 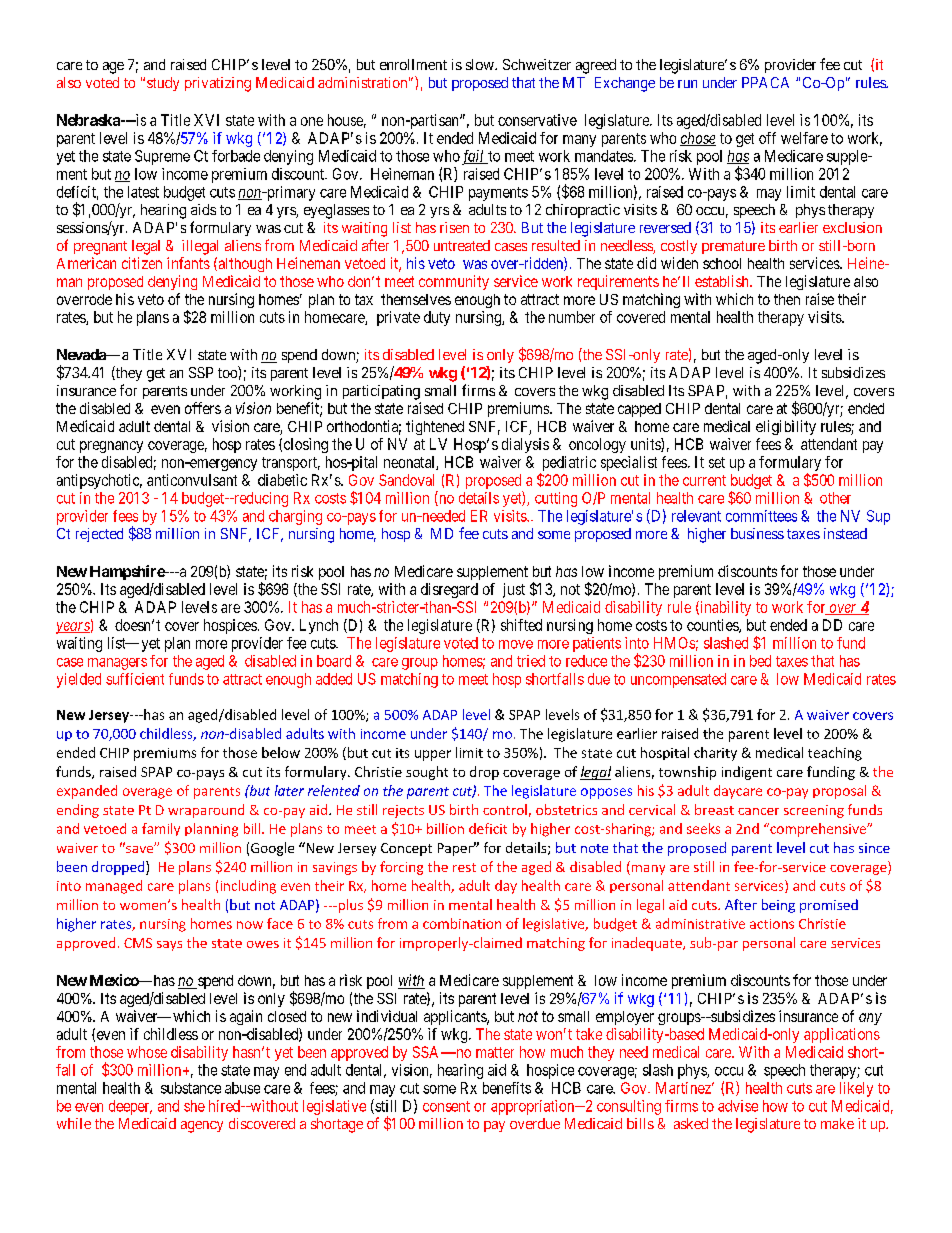 What do you see at coordinates (454, 282) in the screenshot?
I see `community` at bounding box center [454, 282].
